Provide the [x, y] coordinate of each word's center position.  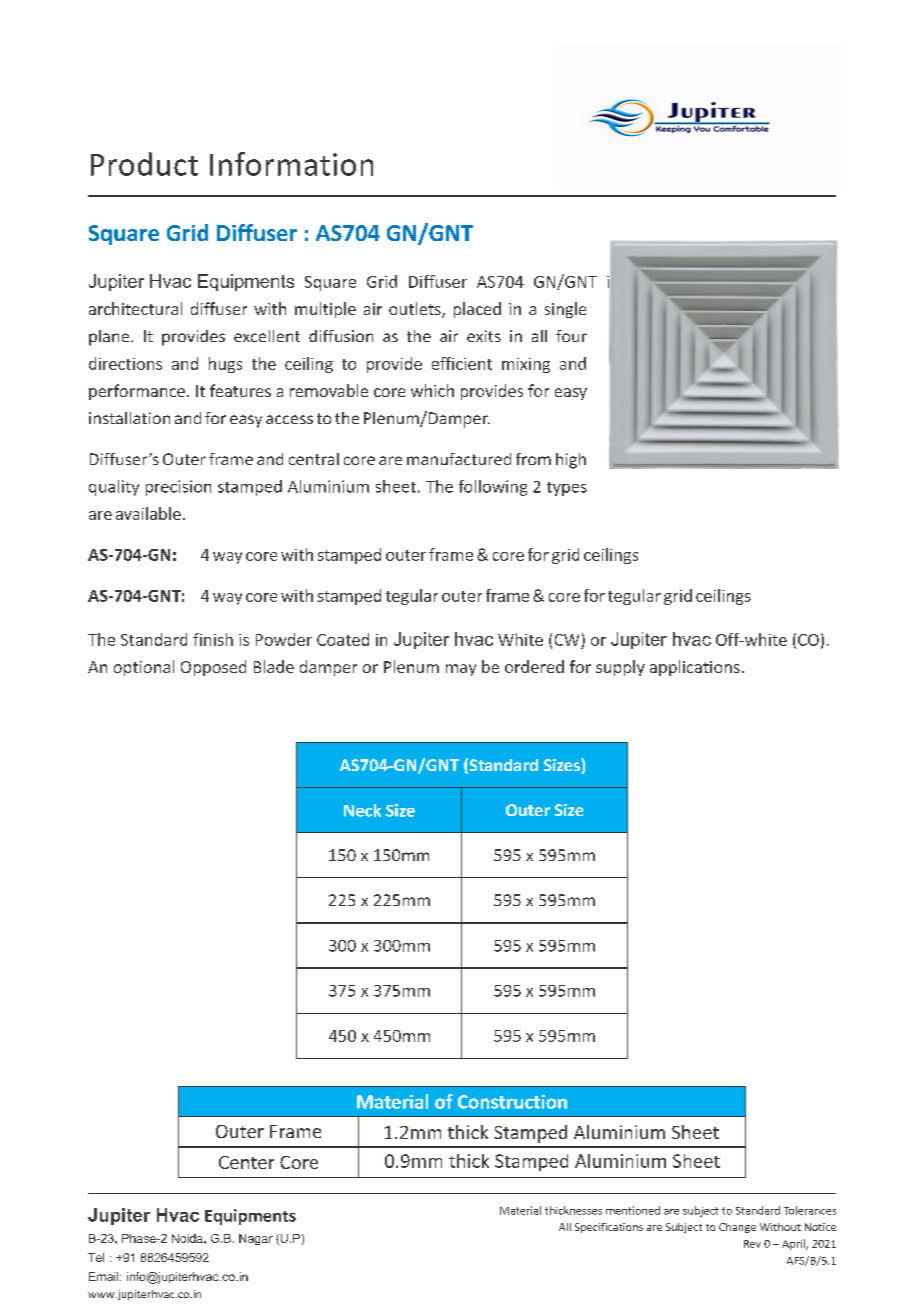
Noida [188, 1238]
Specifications [609, 1228]
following [493, 488]
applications [695, 668]
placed [477, 310]
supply [620, 668]
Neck [362, 810]
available [148, 513]
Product [144, 164]
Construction [512, 1102]
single [565, 310]
